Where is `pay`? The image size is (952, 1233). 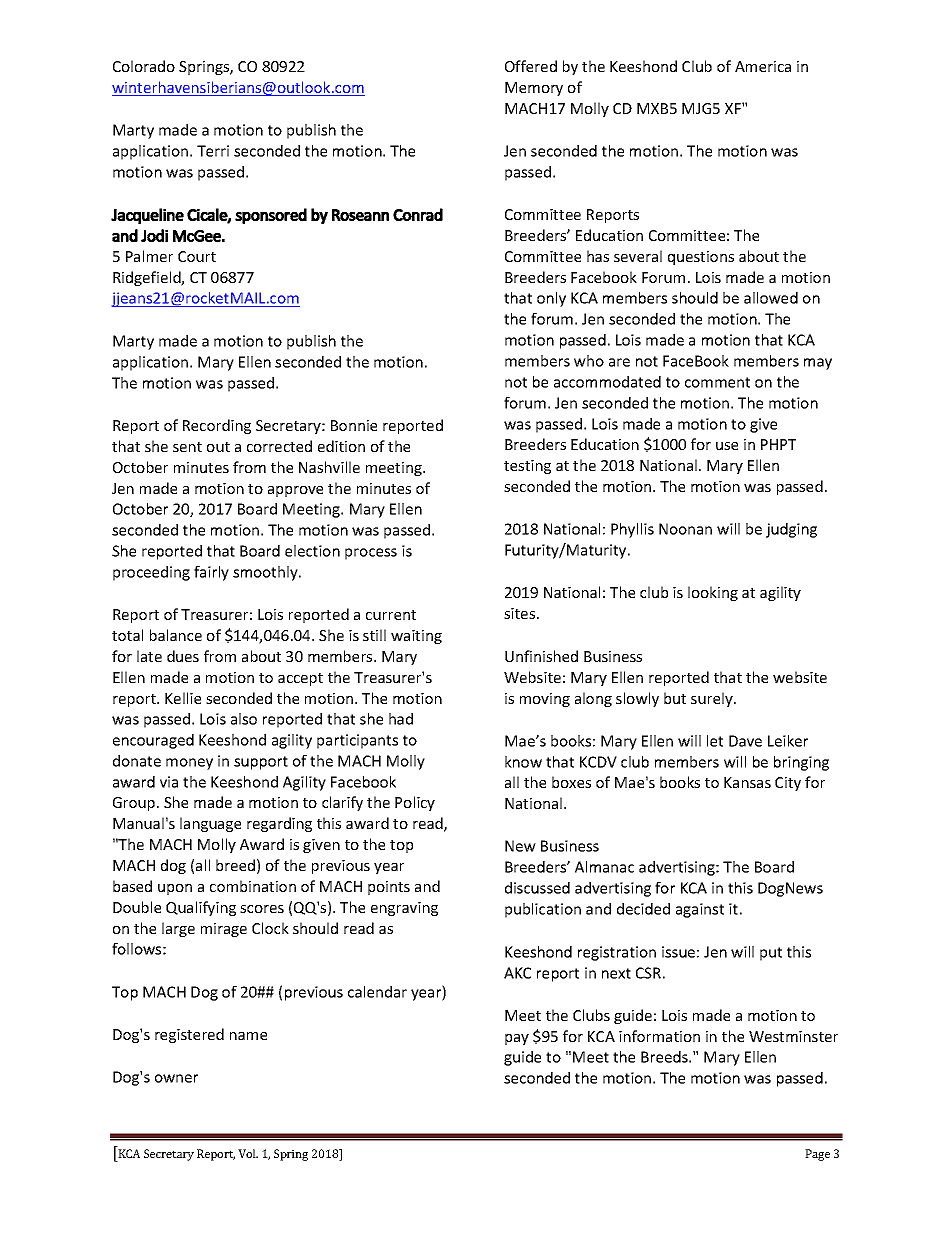 pay is located at coordinates (517, 1039).
